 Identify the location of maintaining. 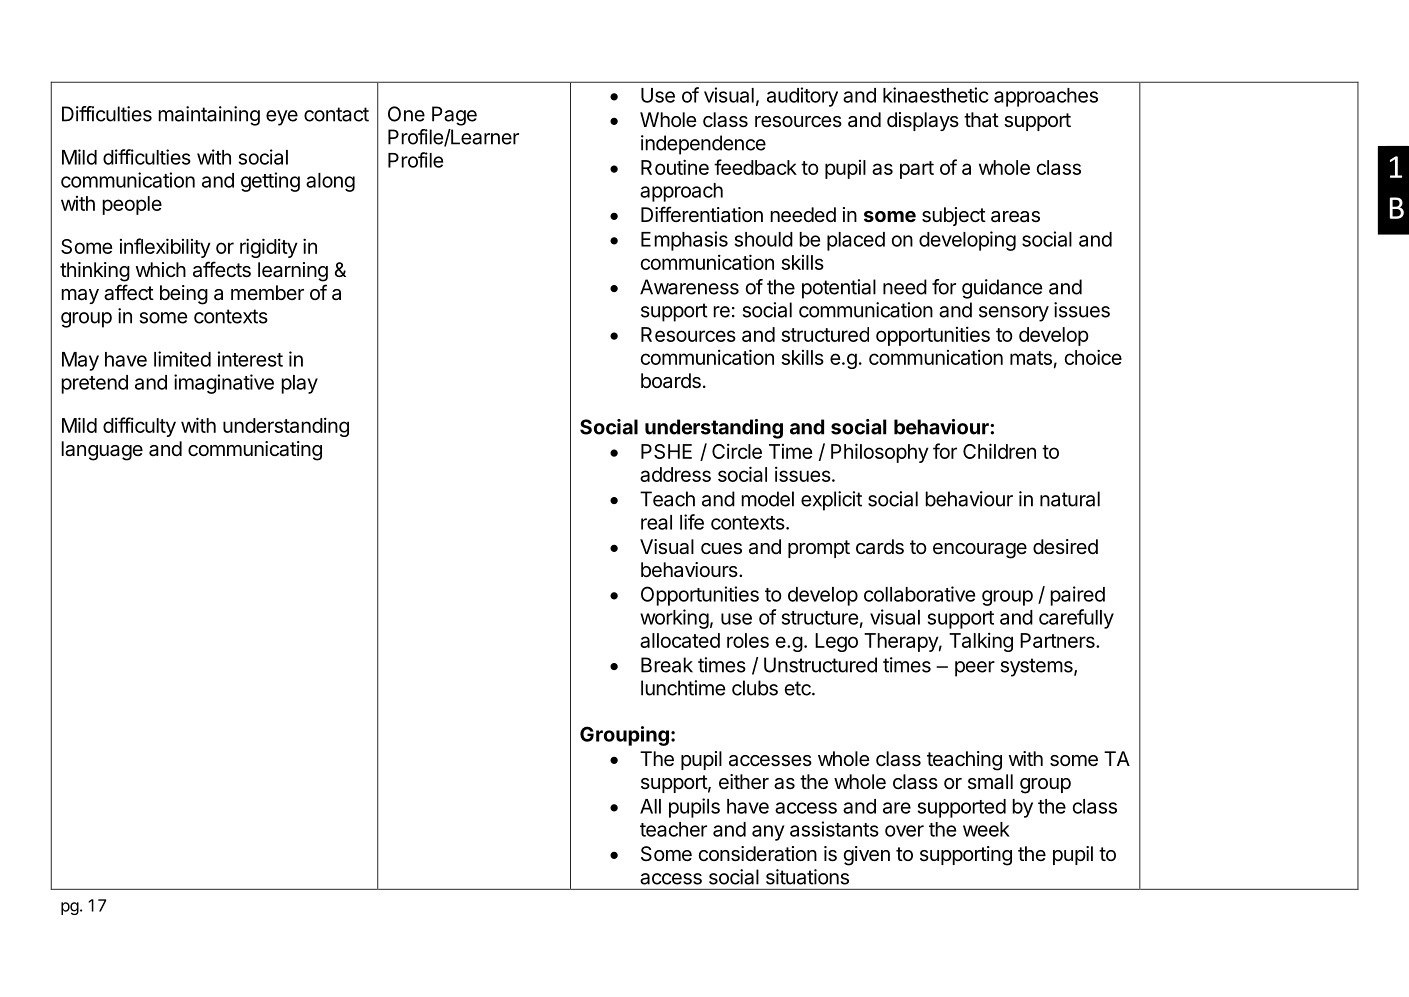
(209, 116).
